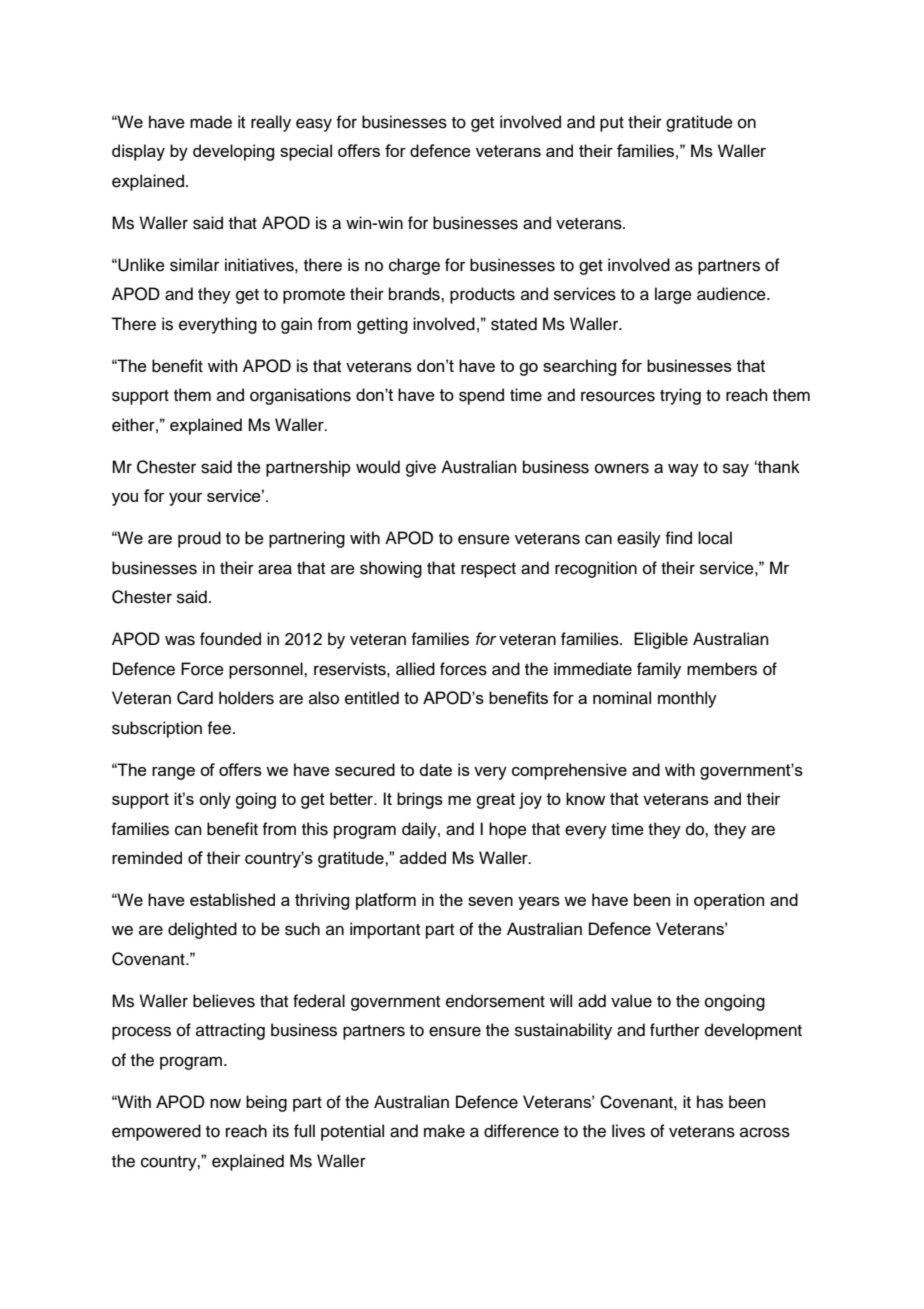 This screenshot has height=1309, width=924. What do you see at coordinates (673, 295) in the screenshot?
I see `large` at bounding box center [673, 295].
